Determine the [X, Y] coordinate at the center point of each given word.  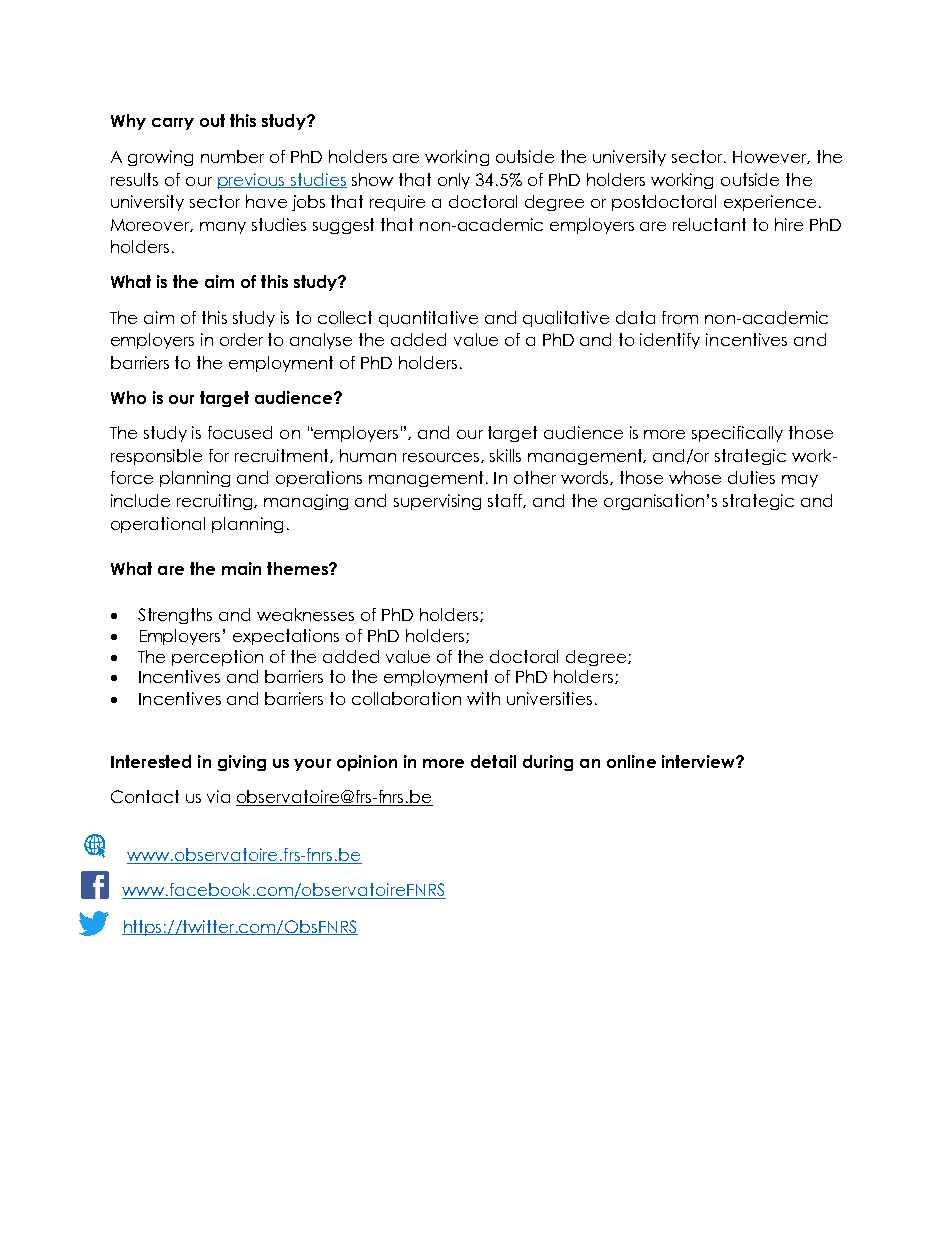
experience [770, 203]
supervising [437, 502]
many [223, 228]
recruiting [216, 502]
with [483, 698]
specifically [737, 434]
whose [695, 477]
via [218, 796]
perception [217, 658]
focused [240, 432]
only [454, 181]
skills [505, 455]
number [232, 156]
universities [549, 698]
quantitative [428, 319]
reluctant [709, 224]
